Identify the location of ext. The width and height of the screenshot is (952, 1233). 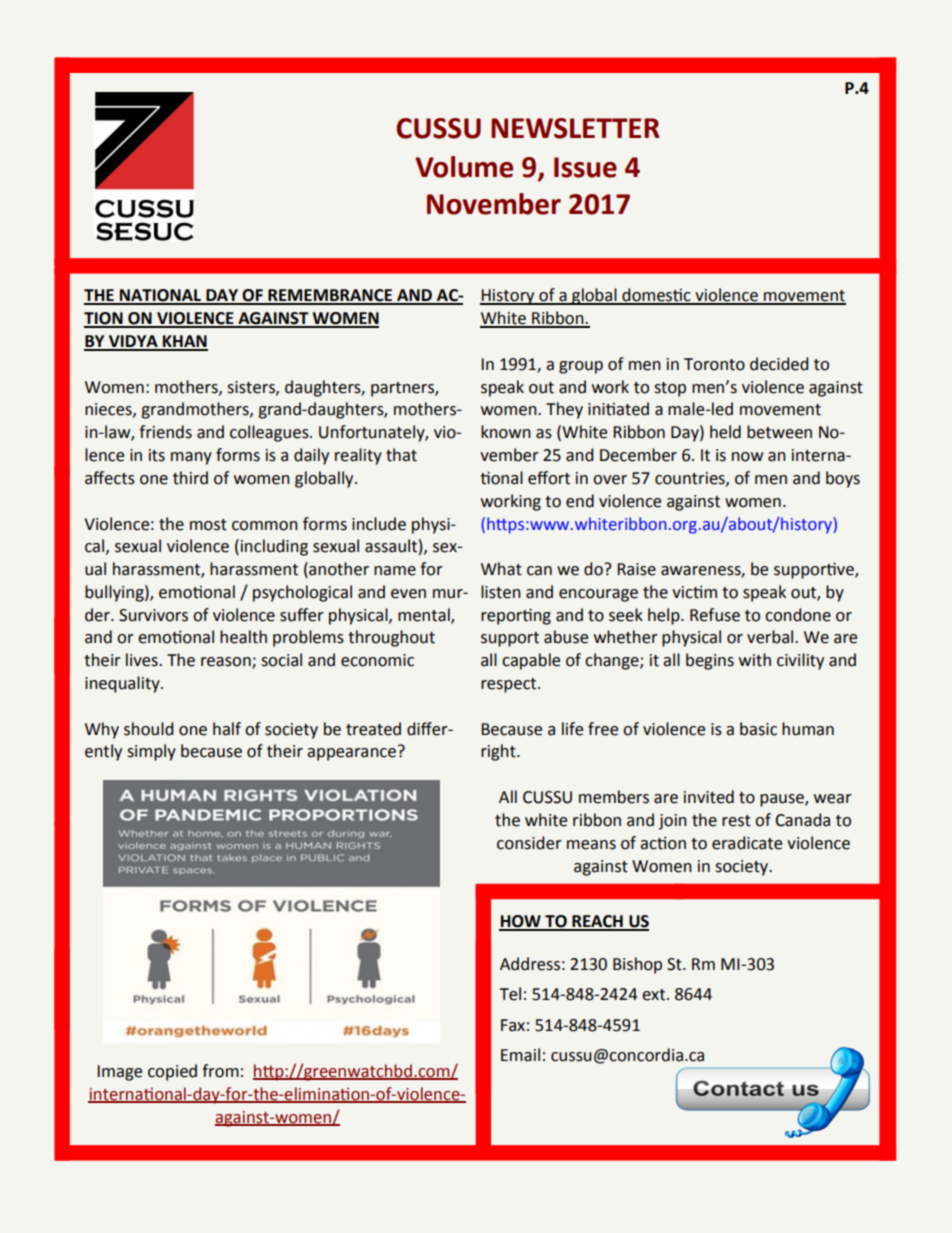
(655, 995).
